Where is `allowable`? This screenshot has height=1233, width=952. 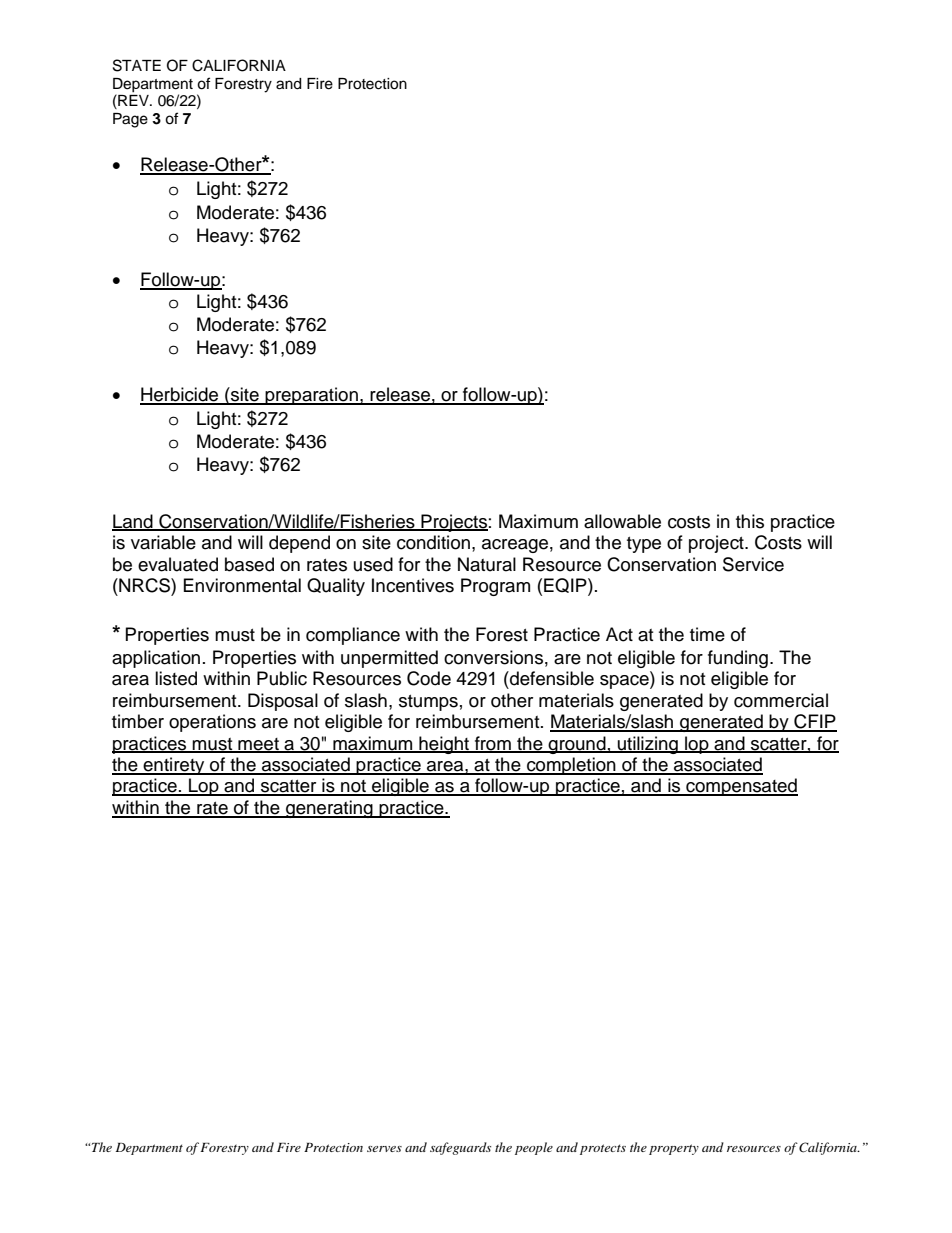 allowable is located at coordinates (622, 521).
